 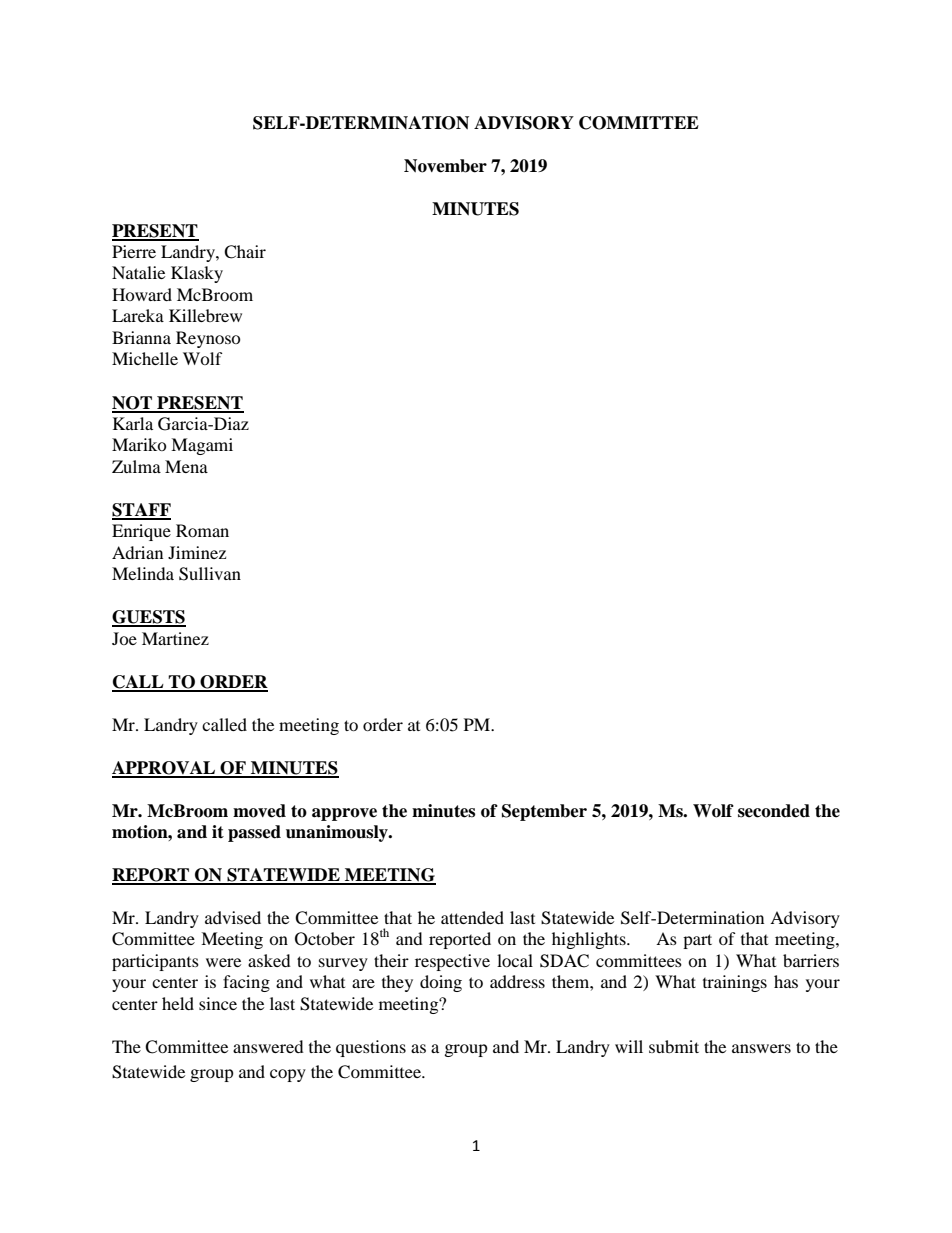 What do you see at coordinates (245, 252) in the screenshot?
I see `Chair` at bounding box center [245, 252].
